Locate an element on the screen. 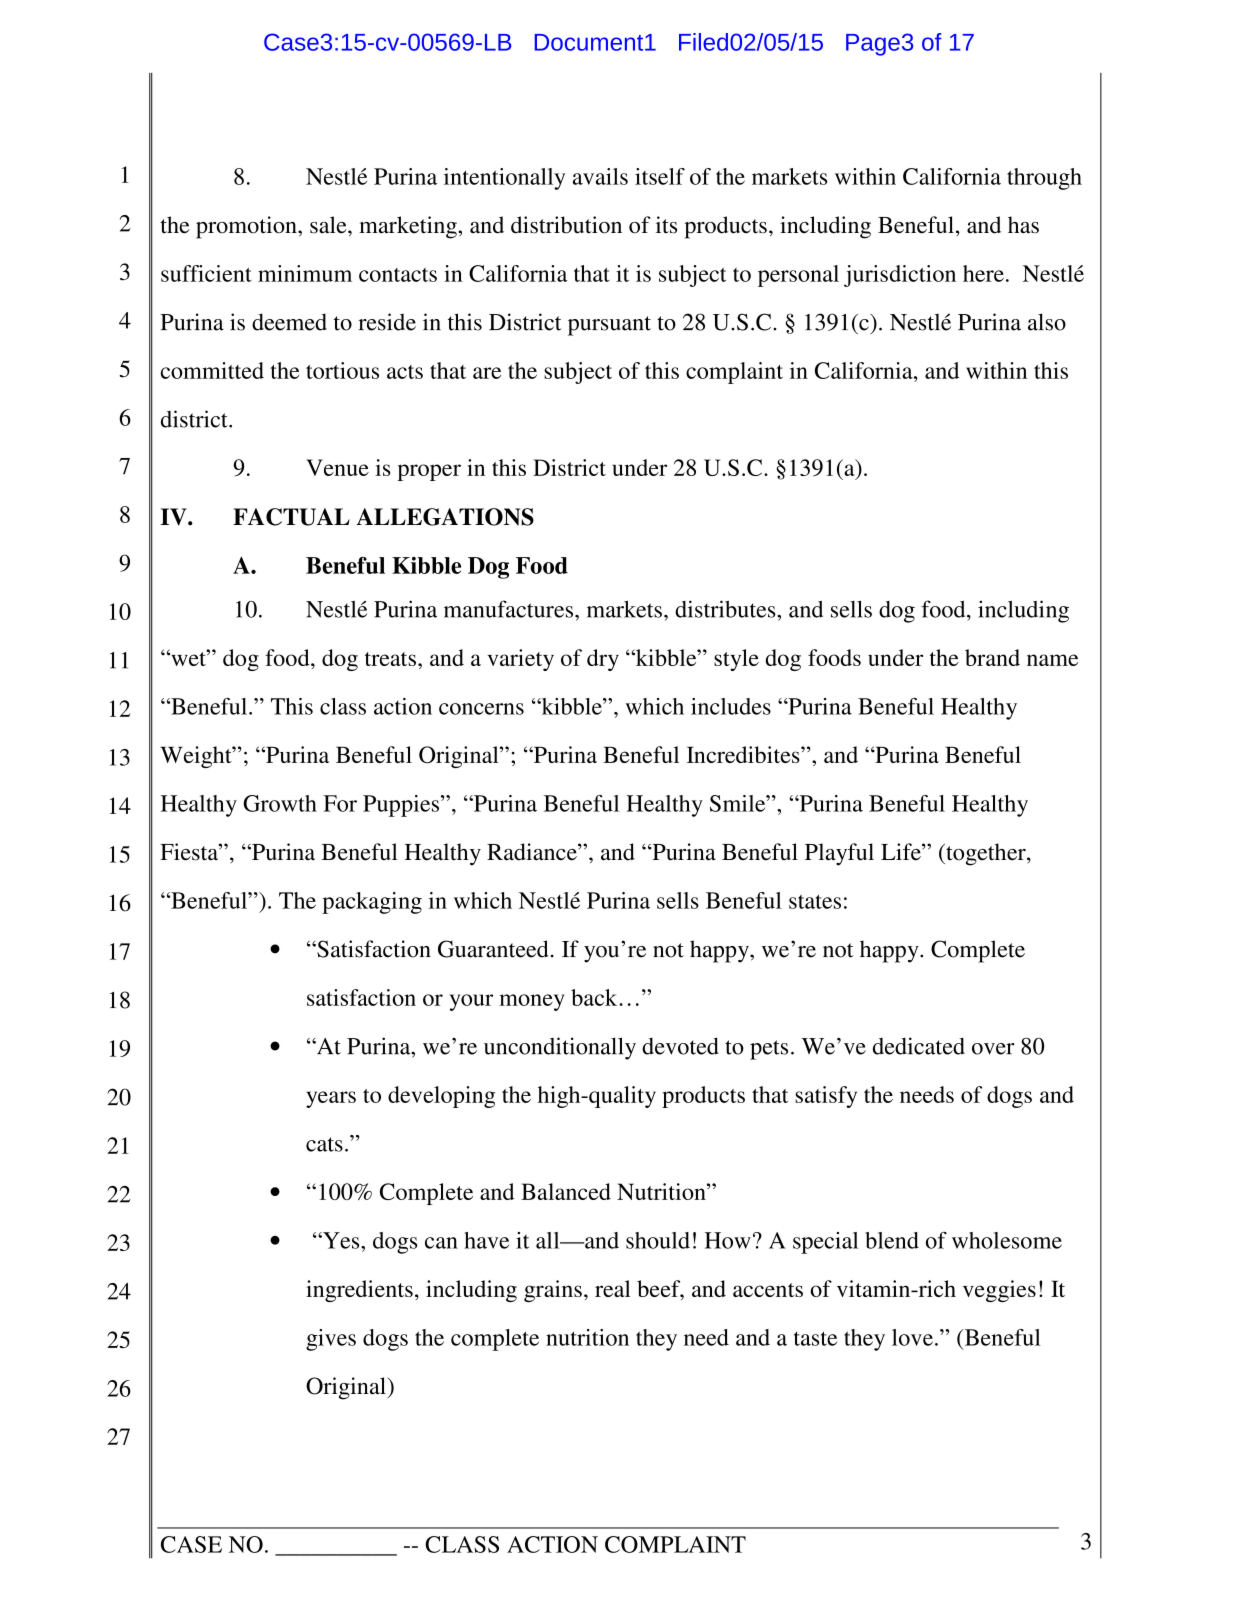  real is located at coordinates (613, 1288).
